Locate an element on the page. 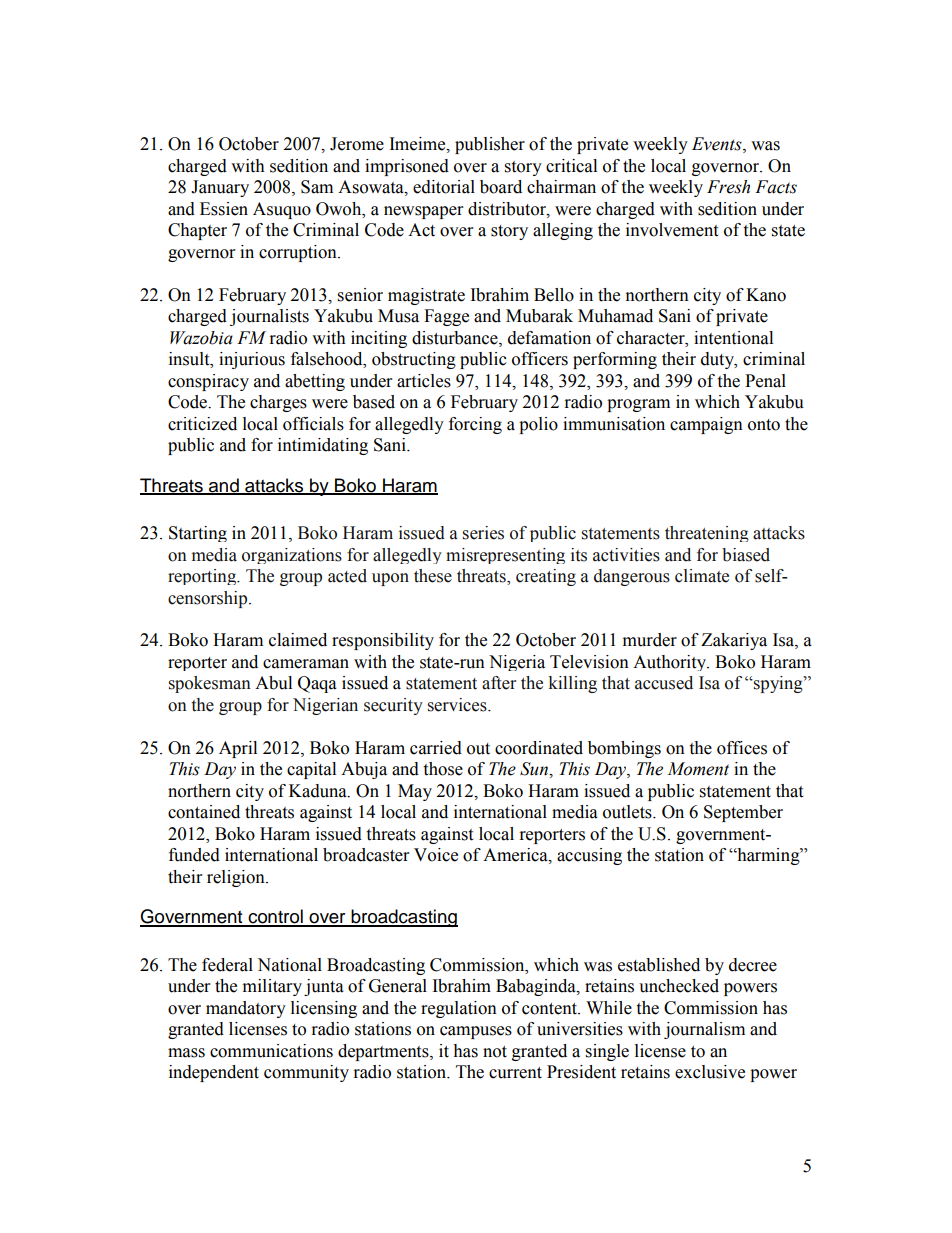 The width and height of the image is (952, 1233). Fresh is located at coordinates (728, 187).
